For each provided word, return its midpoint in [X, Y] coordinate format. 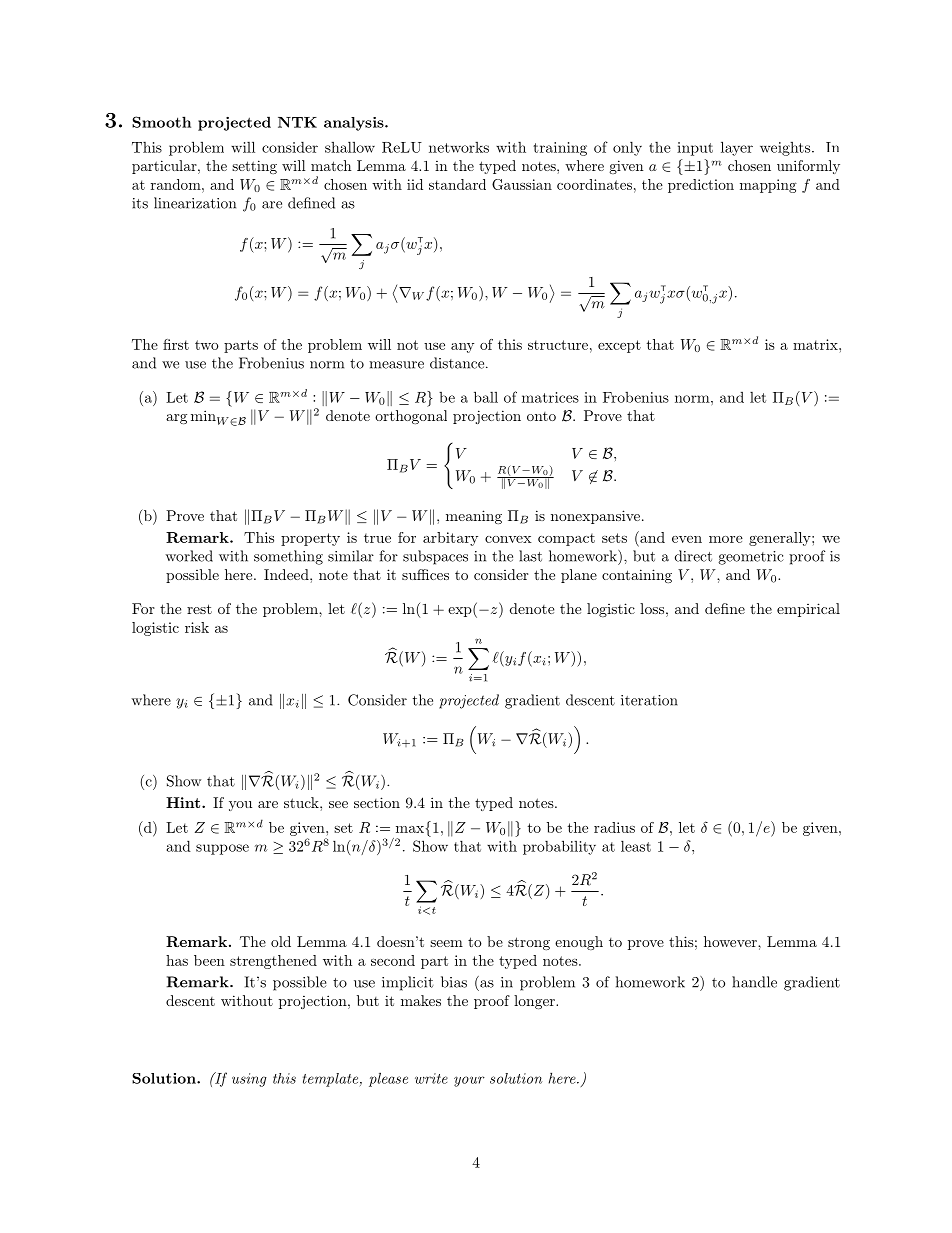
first [176, 344]
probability [559, 847]
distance [457, 363]
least [636, 846]
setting [254, 167]
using [249, 1080]
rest [199, 609]
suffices [425, 574]
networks [459, 147]
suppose [222, 849]
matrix [816, 344]
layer [737, 148]
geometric [751, 558]
